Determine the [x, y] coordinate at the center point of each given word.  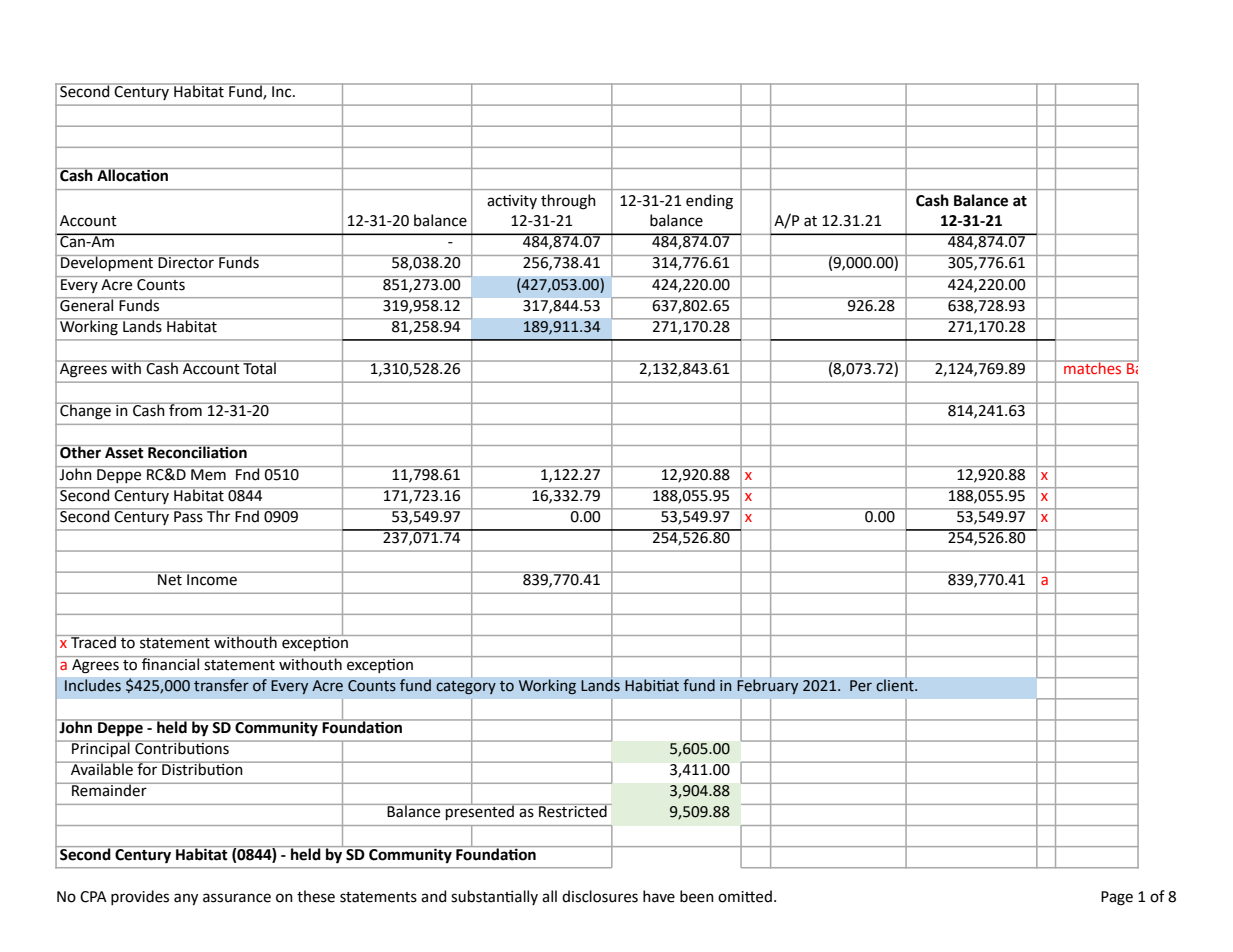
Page [1117, 898]
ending [709, 202]
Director [186, 262]
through [568, 202]
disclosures [600, 896]
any [186, 899]
